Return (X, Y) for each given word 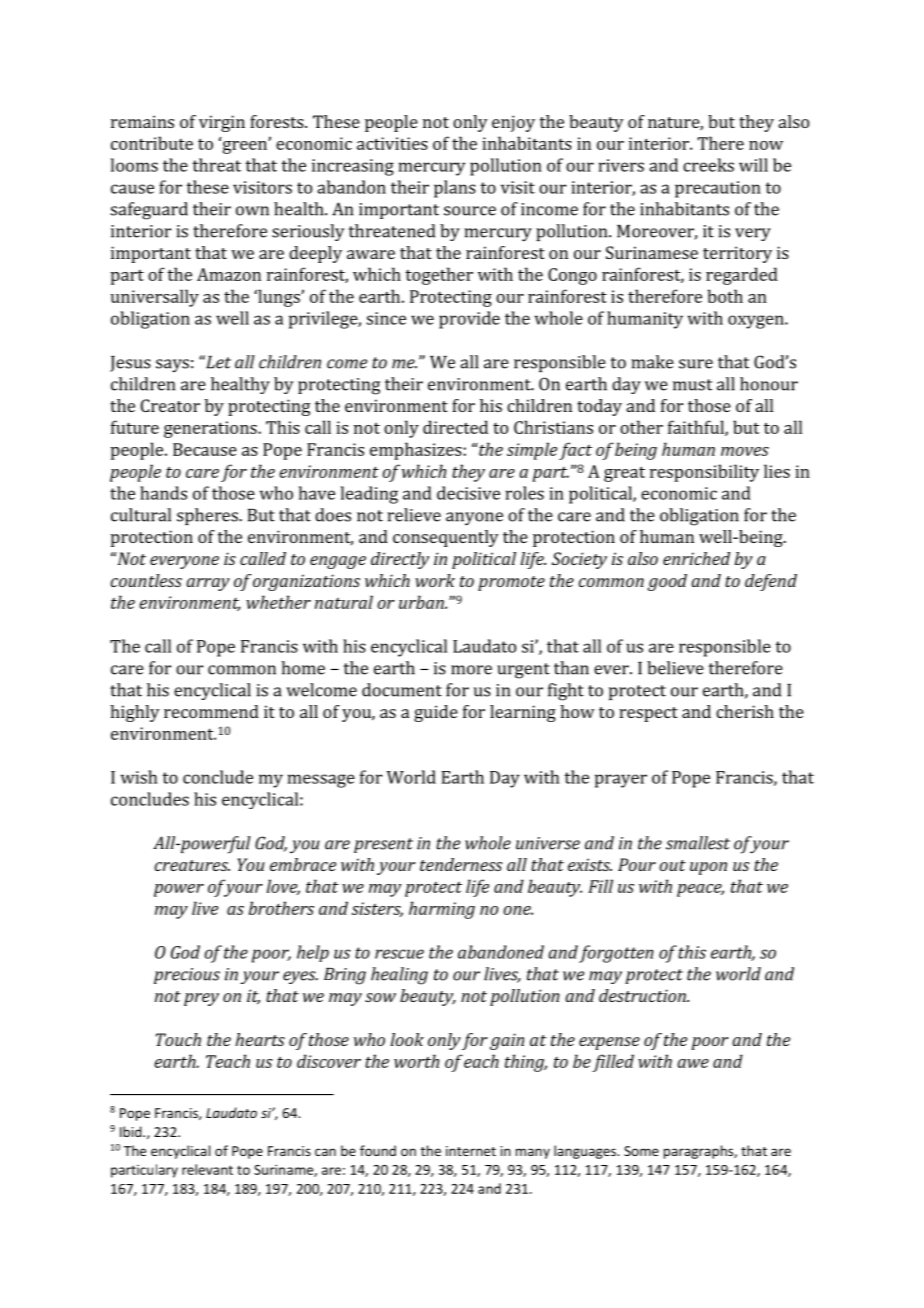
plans (455, 189)
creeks (708, 165)
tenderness (461, 864)
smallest (698, 843)
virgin (222, 123)
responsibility (704, 473)
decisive (468, 493)
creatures (192, 865)
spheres (208, 516)
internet (471, 1151)
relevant (207, 1169)
